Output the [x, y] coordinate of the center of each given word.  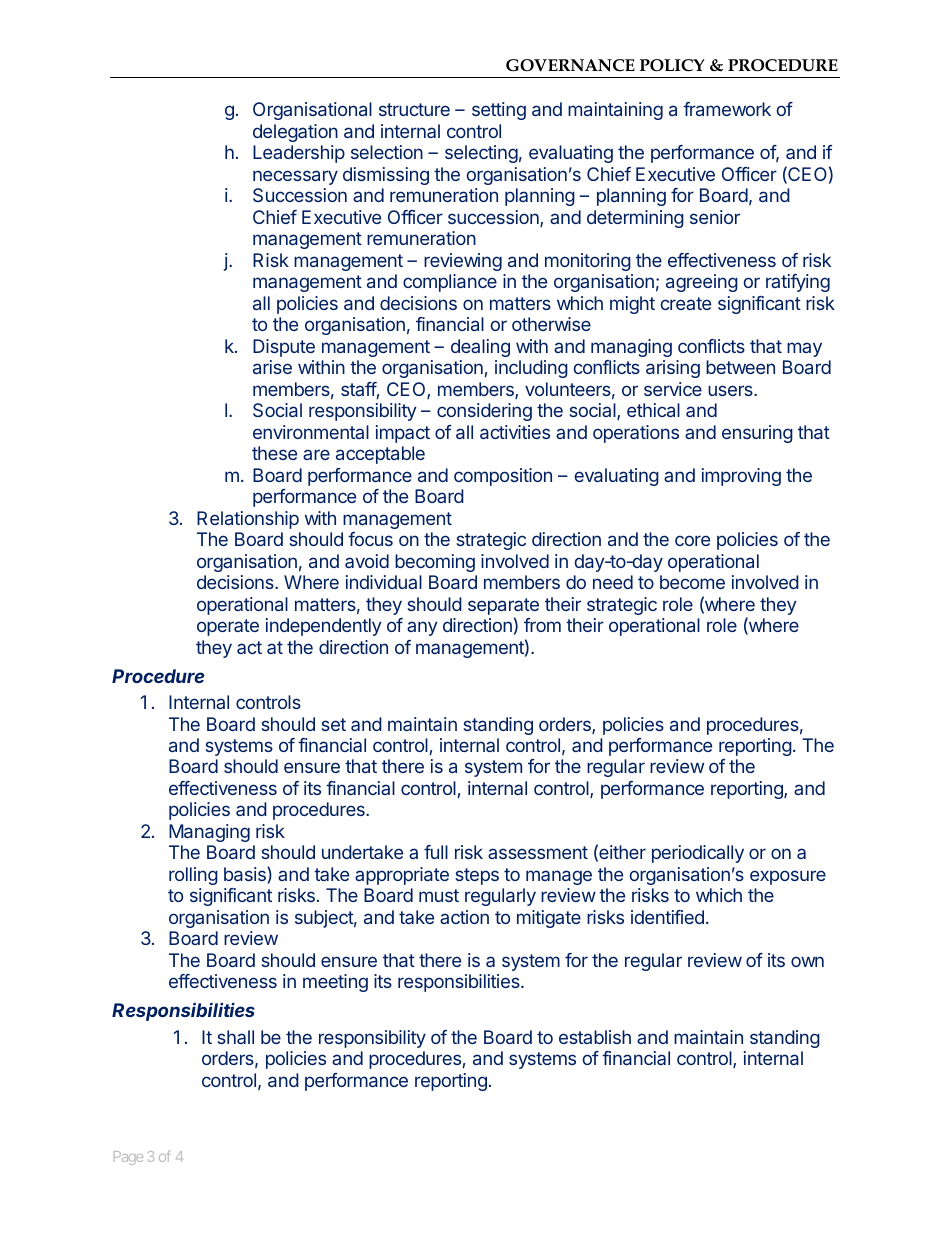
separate [503, 606]
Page [128, 1158]
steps [477, 876]
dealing [480, 348]
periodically [698, 854]
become [692, 582]
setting [499, 111]
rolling [193, 876]
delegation [295, 133]
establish [595, 1037]
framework [727, 109]
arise [272, 367]
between [740, 367]
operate [228, 627]
